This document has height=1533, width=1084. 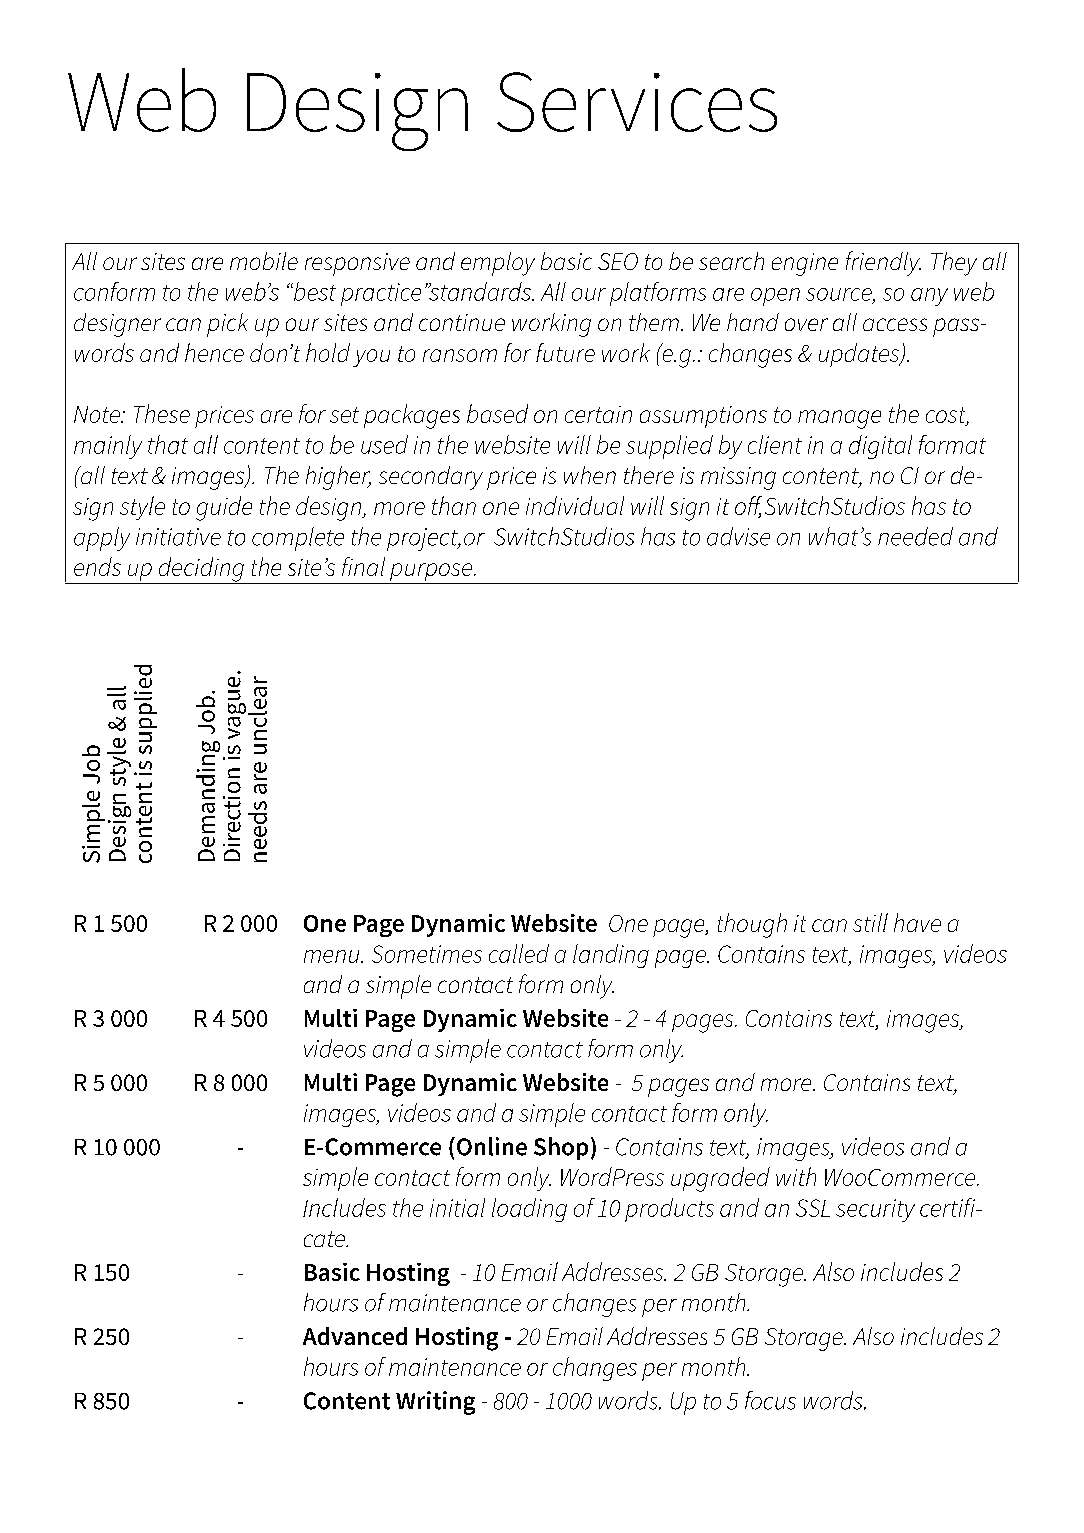 I want to click on Advanced, so click(x=355, y=1336).
